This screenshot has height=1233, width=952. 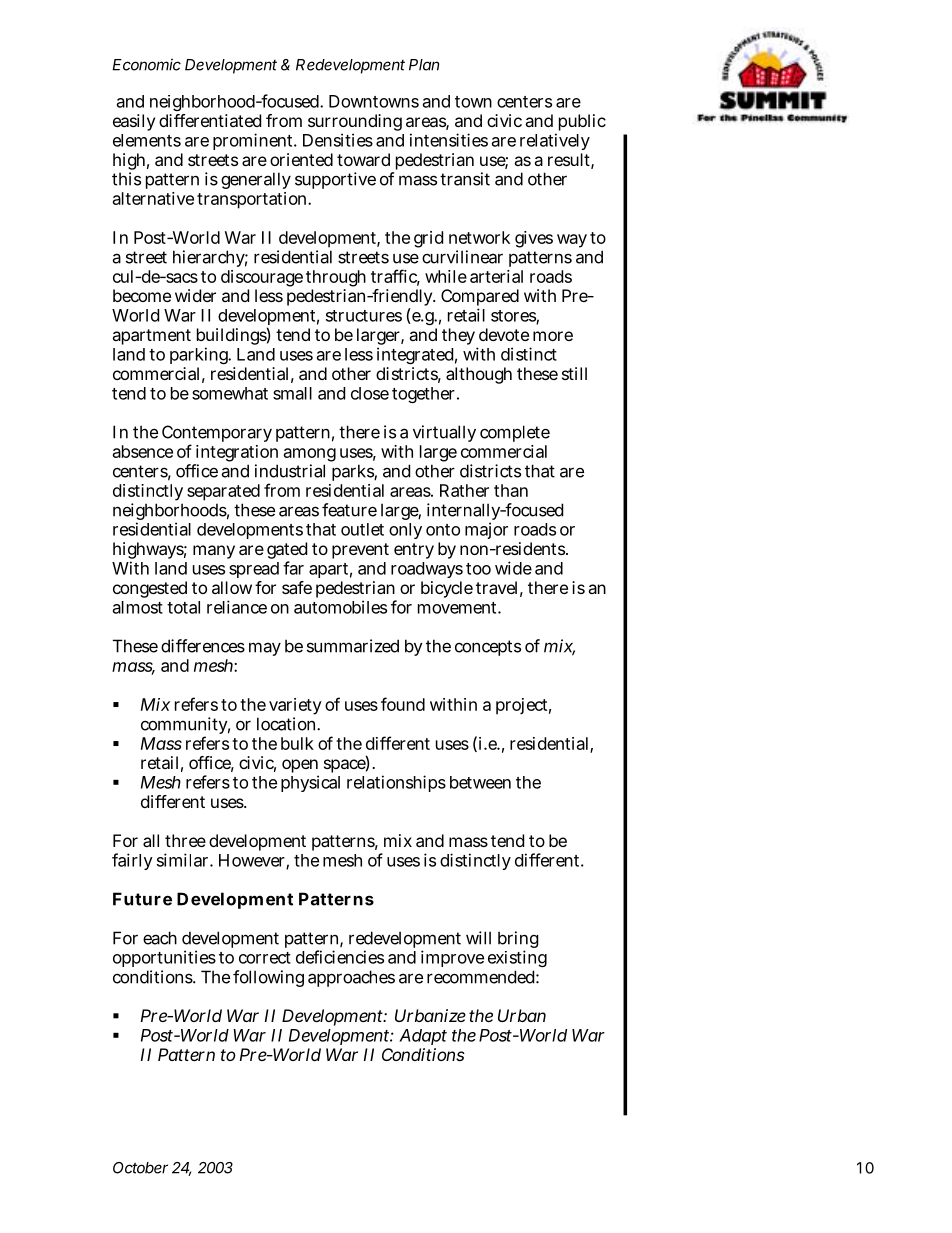 What do you see at coordinates (203, 646) in the screenshot?
I see `differences` at bounding box center [203, 646].
